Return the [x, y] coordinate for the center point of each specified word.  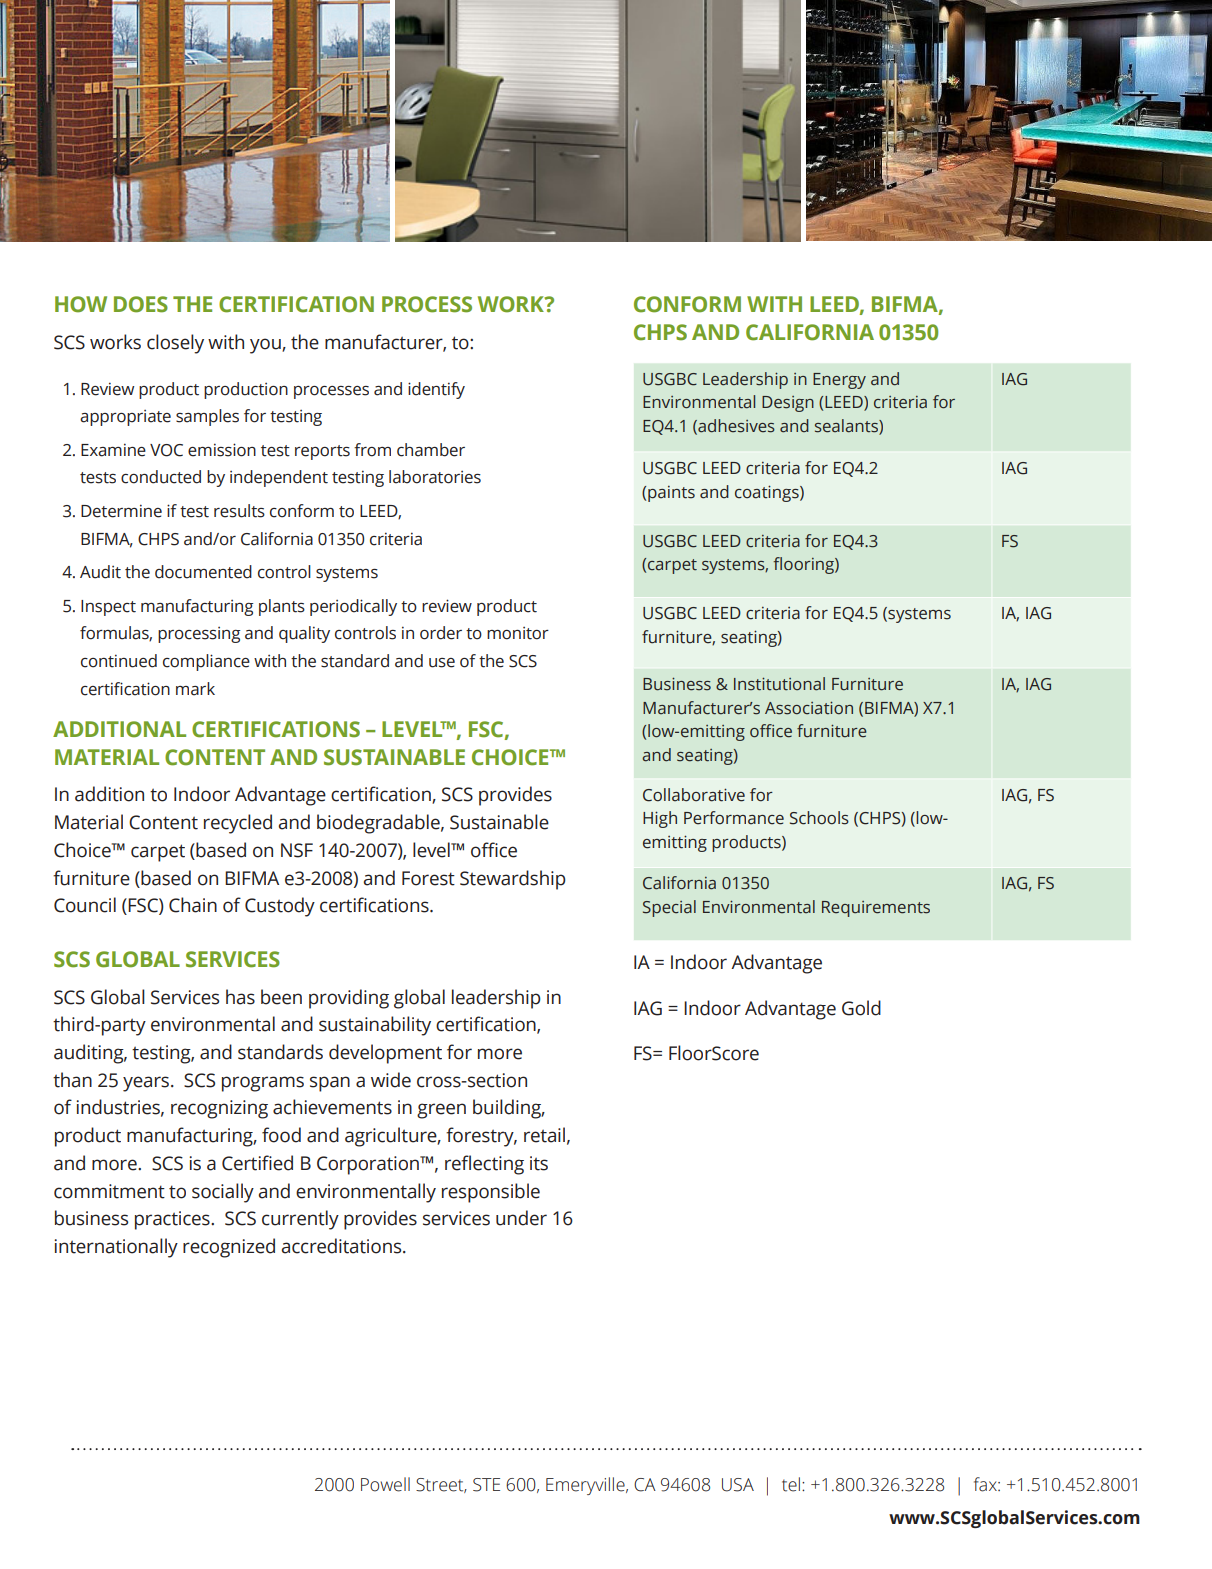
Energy [839, 381]
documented [203, 572]
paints [671, 494]
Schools [819, 818]
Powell [385, 1484]
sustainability [375, 1026]
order [441, 633]
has [240, 997]
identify [436, 390]
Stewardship [513, 880]
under [521, 1218]
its [539, 1163]
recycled [238, 824]
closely [175, 344]
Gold [861, 1008]
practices [173, 1220]
